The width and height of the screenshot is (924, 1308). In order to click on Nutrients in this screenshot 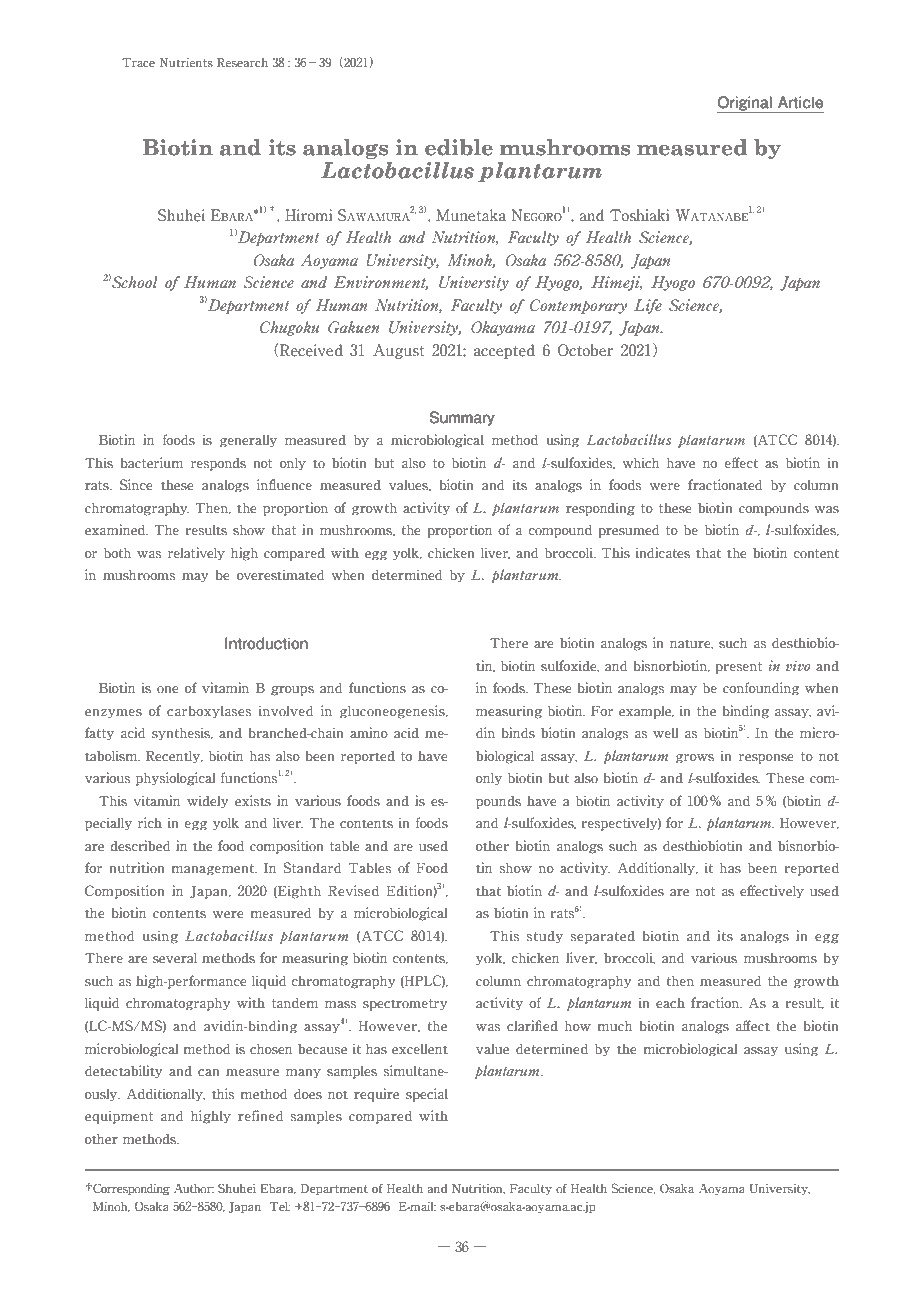, I will do `click(186, 62)`.
